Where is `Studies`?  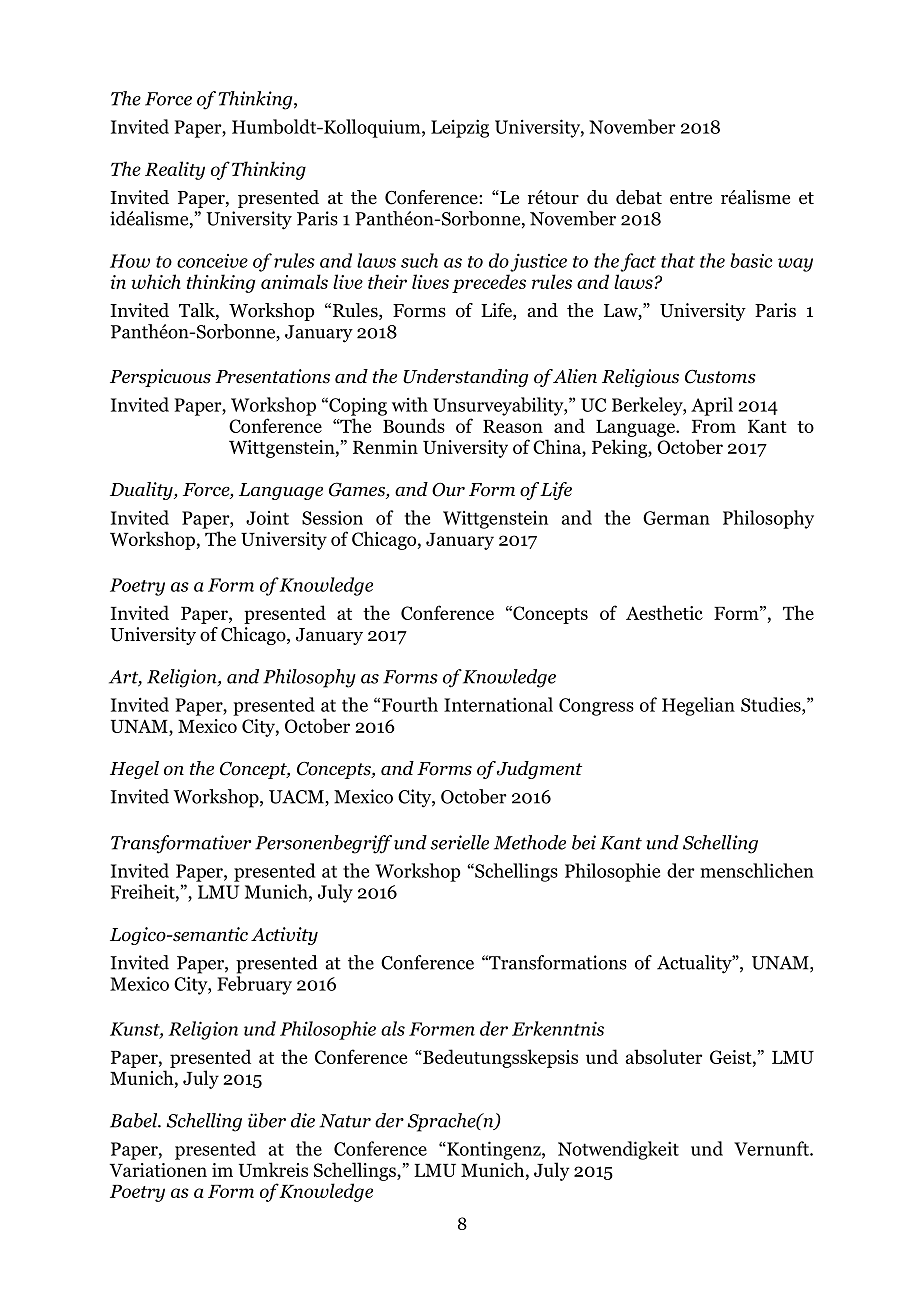 Studies is located at coordinates (772, 704).
